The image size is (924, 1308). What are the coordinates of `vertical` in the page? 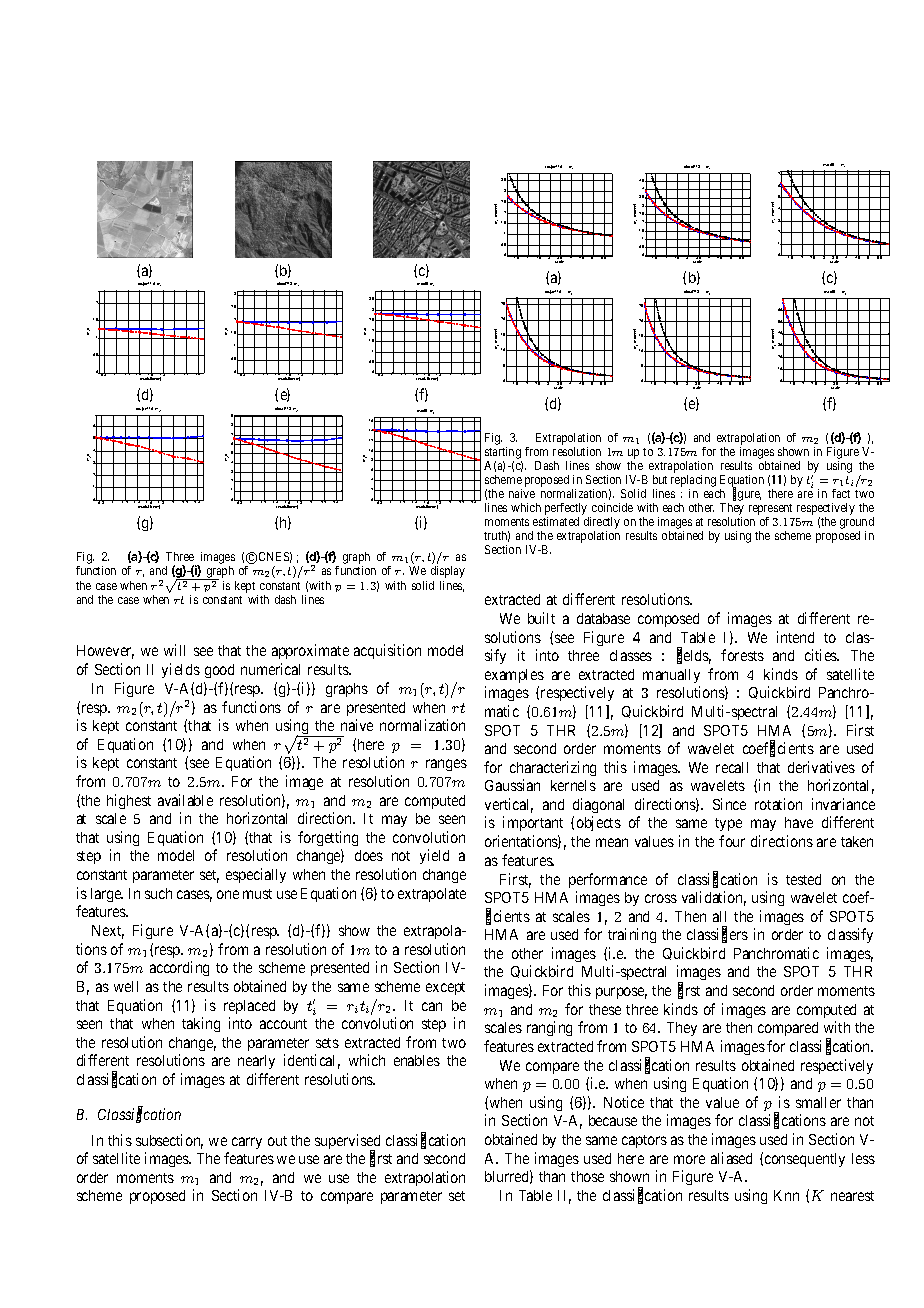 It's located at (509, 805).
